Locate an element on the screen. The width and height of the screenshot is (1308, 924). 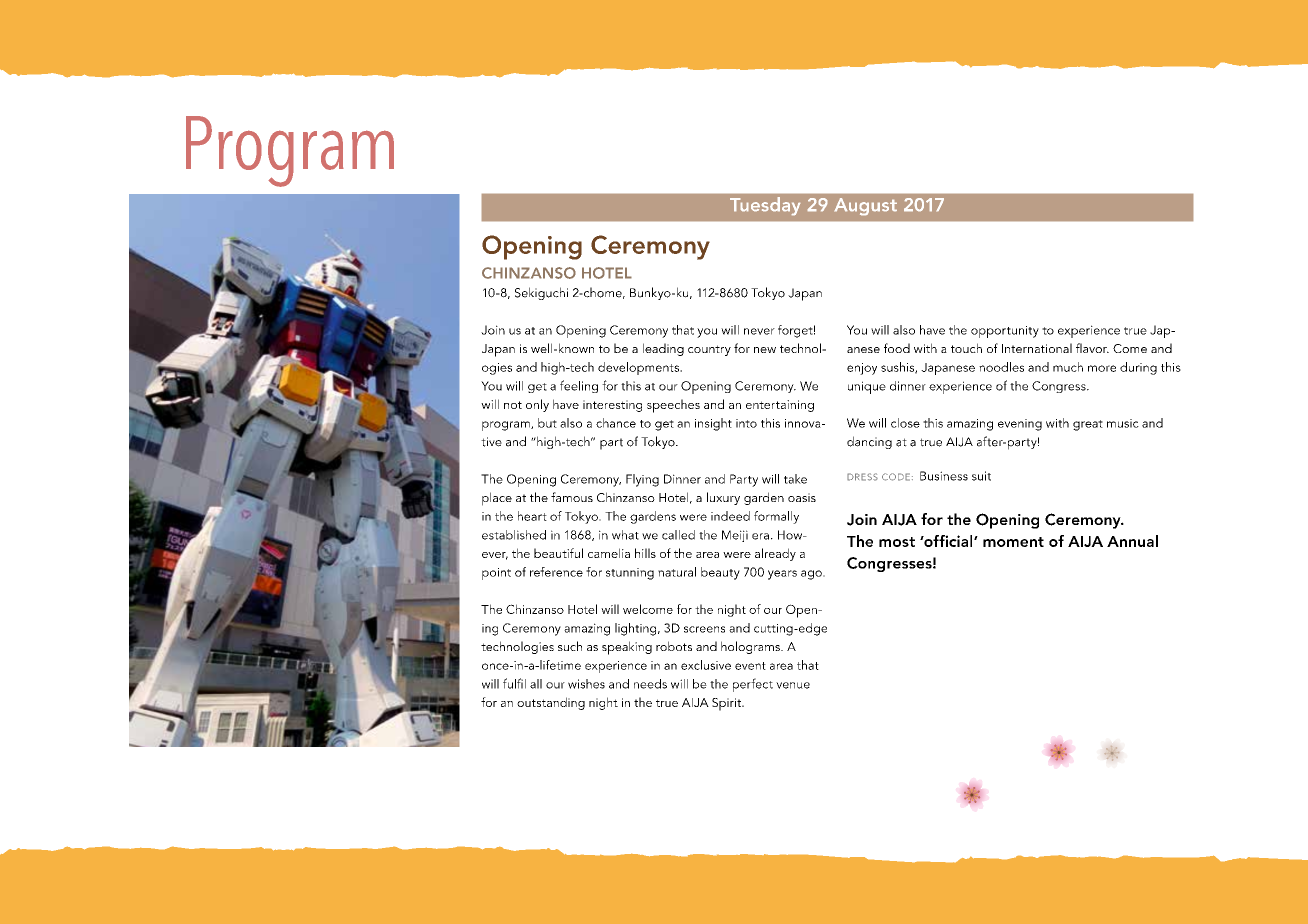
Tuesday is located at coordinates (765, 206).
